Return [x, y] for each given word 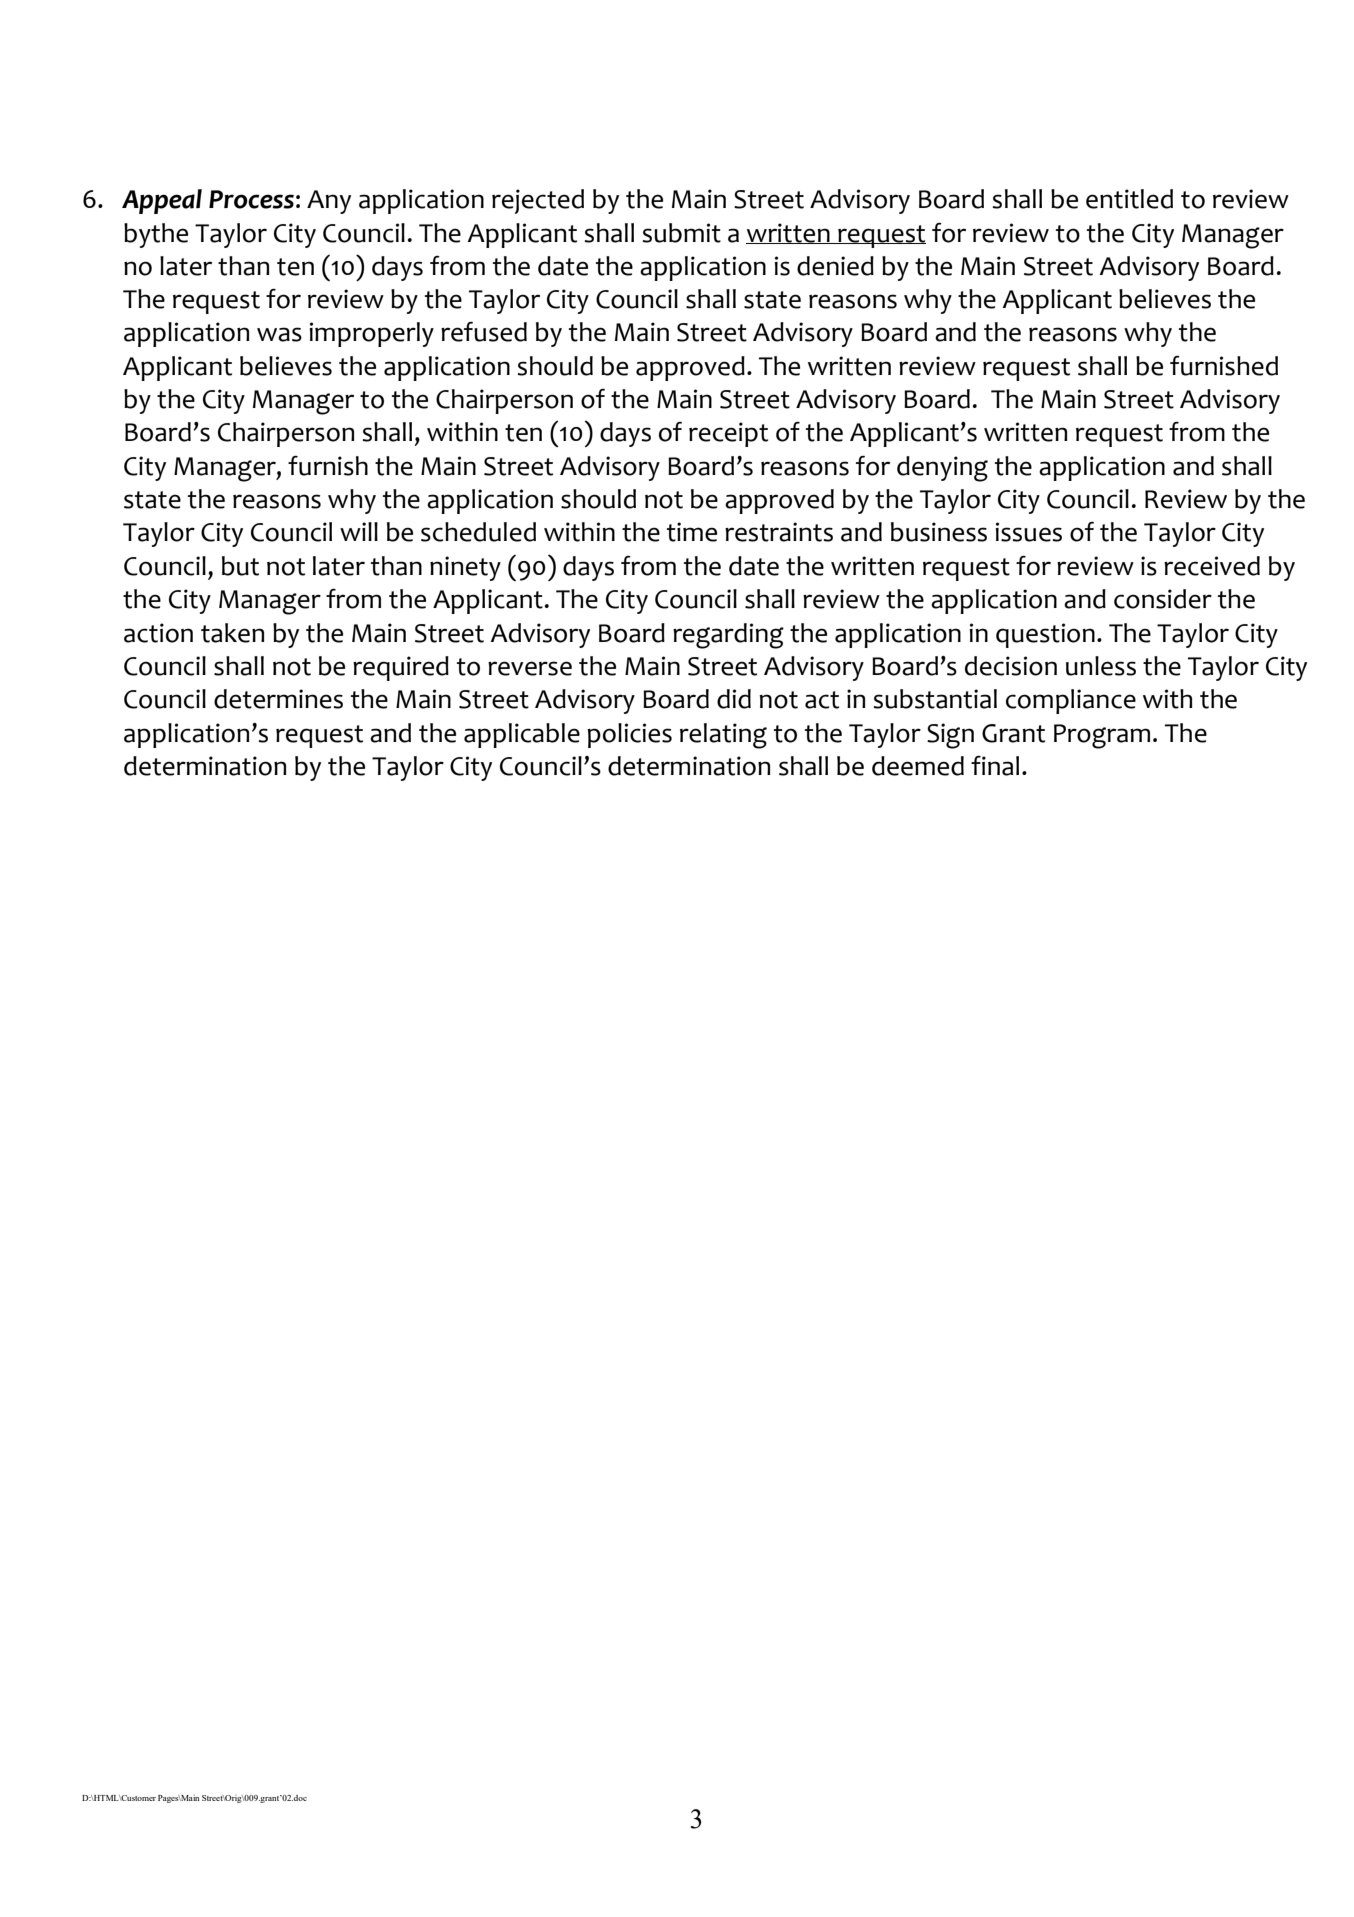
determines [278, 699]
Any [329, 202]
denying [942, 469]
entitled [1129, 199]
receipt [728, 434]
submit [681, 233]
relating [723, 736]
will [359, 531]
